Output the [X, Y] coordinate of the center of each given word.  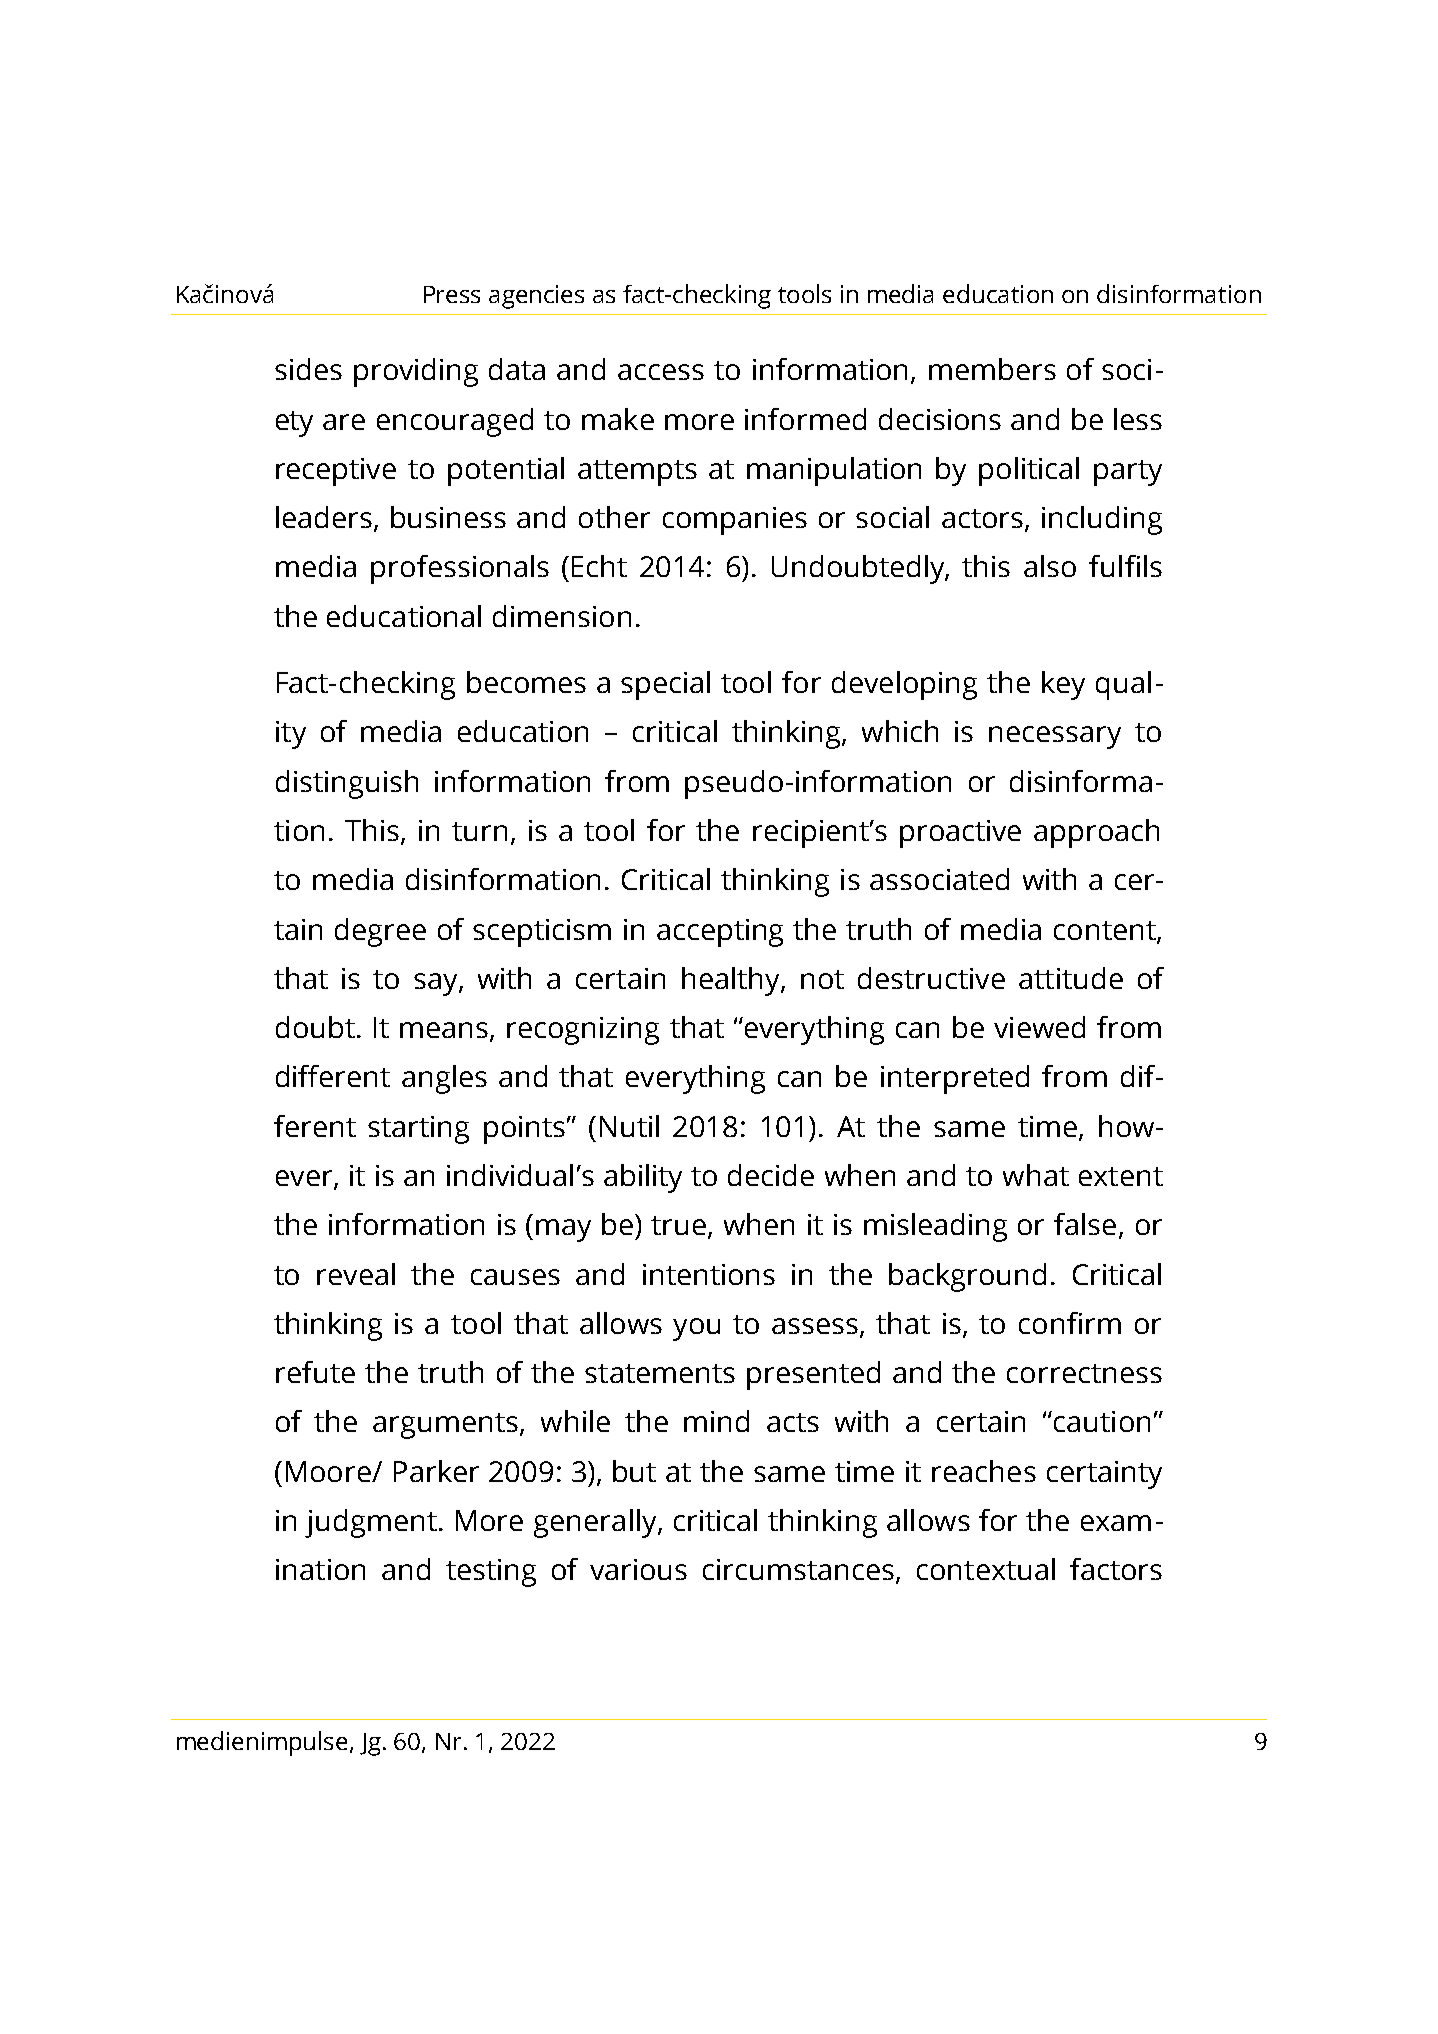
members [992, 369]
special [665, 685]
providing [416, 372]
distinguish [347, 784]
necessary [1055, 737]
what [1036, 1175]
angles [444, 1079]
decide [771, 1175]
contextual [986, 1569]
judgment [371, 1523]
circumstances [798, 1569]
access [661, 372]
